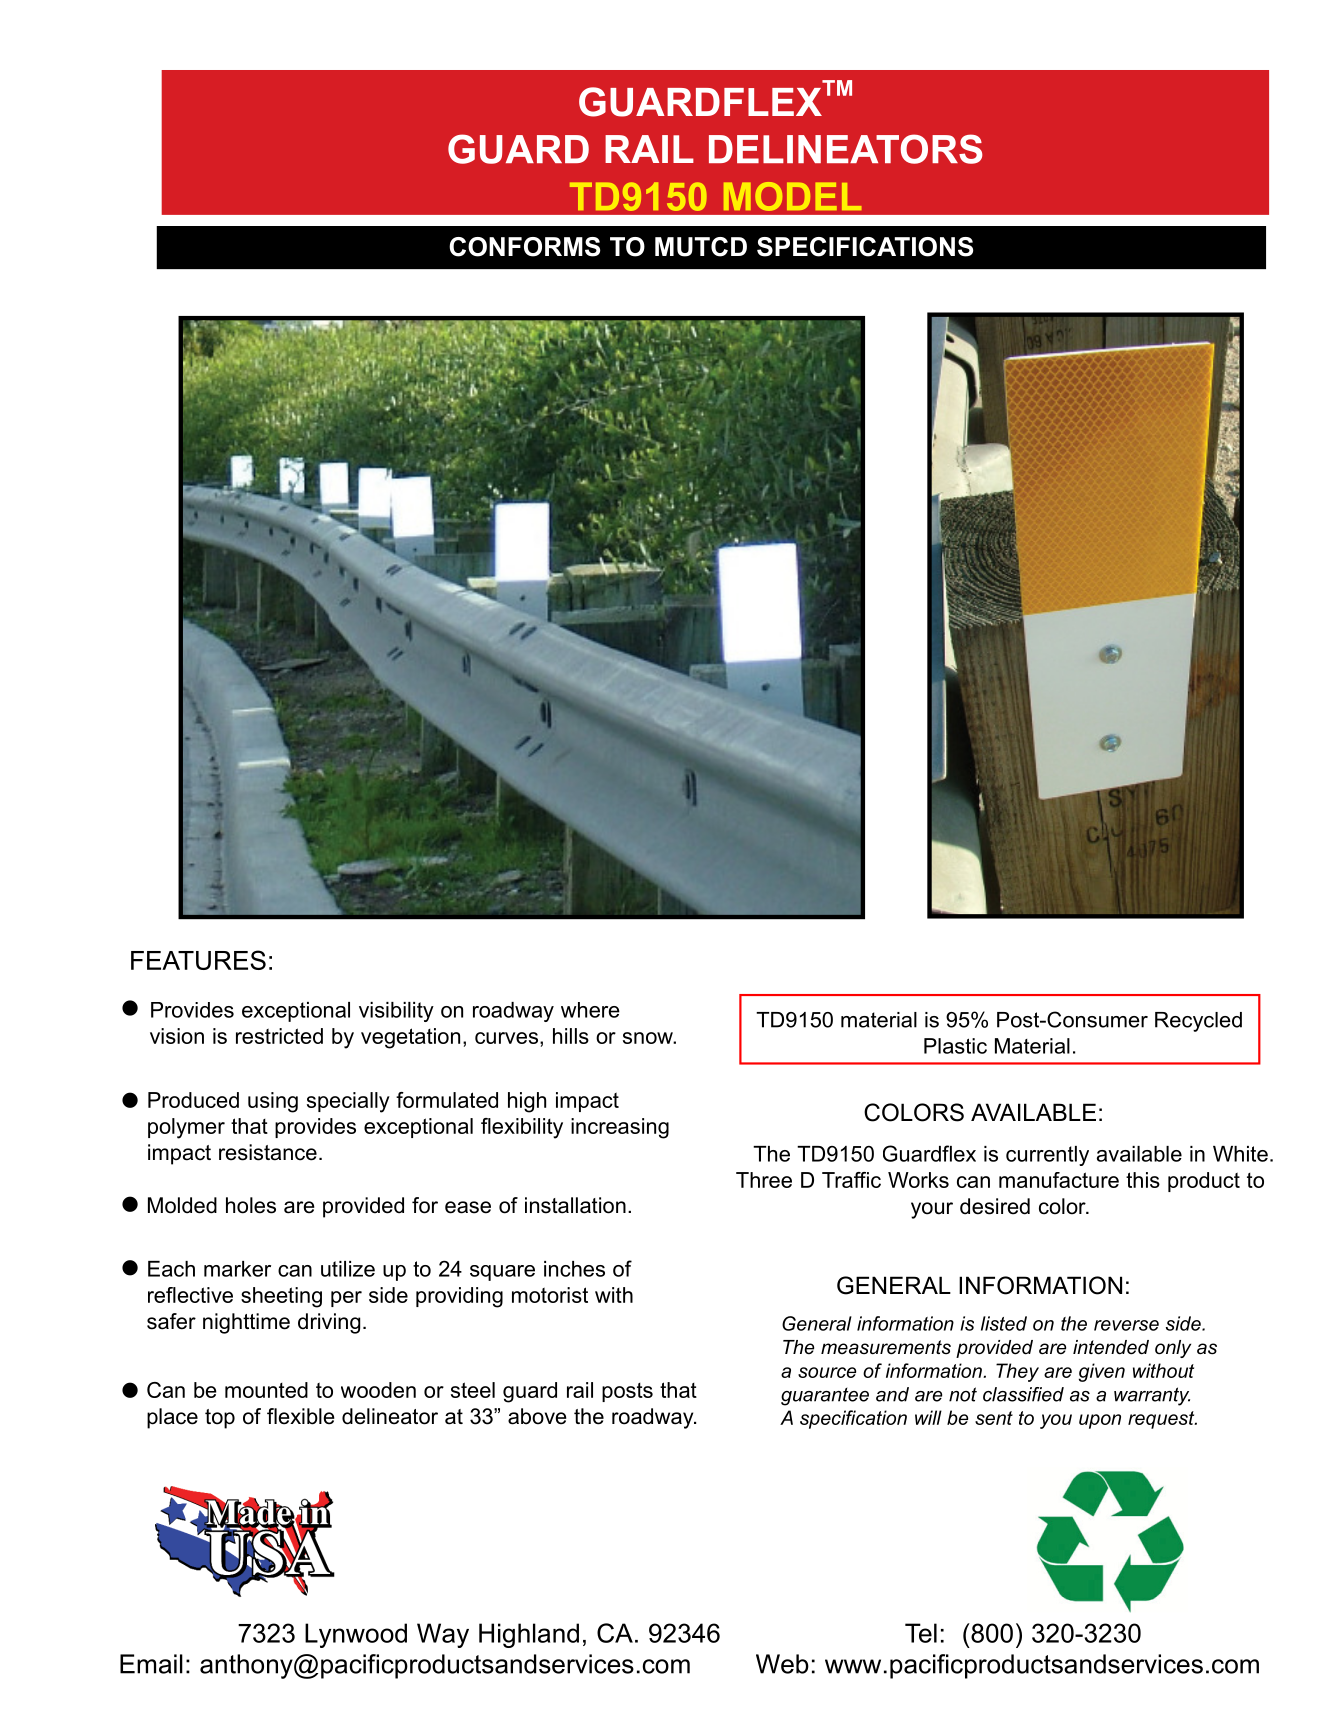  I want to click on Tel, so click(921, 1633).
